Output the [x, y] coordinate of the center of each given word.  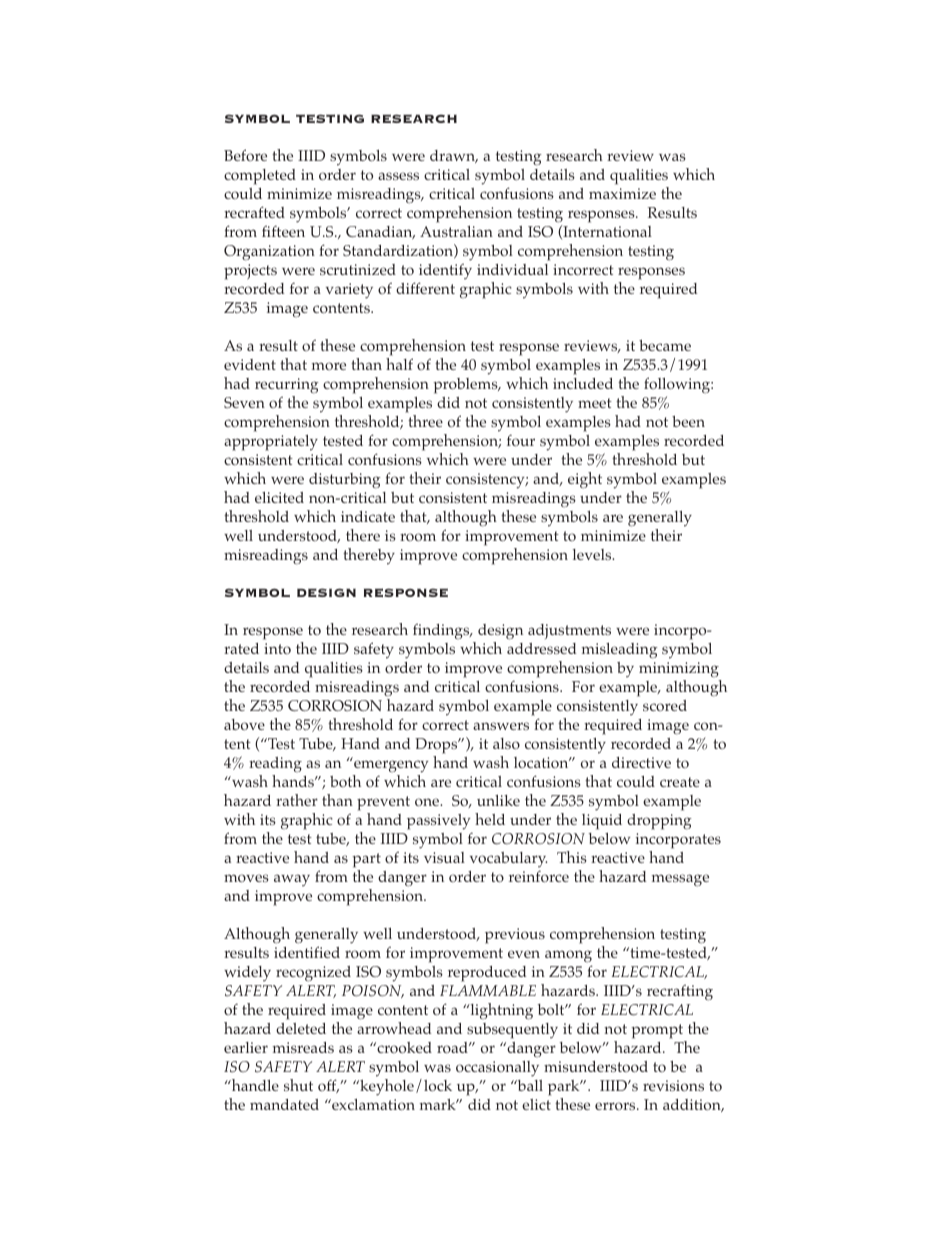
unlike [498, 800]
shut [298, 1085]
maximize [622, 193]
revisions [673, 1085]
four [521, 440]
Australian [456, 231]
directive [641, 762]
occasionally [497, 1069]
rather [297, 800]
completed [260, 177]
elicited [279, 497]
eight [585, 480]
